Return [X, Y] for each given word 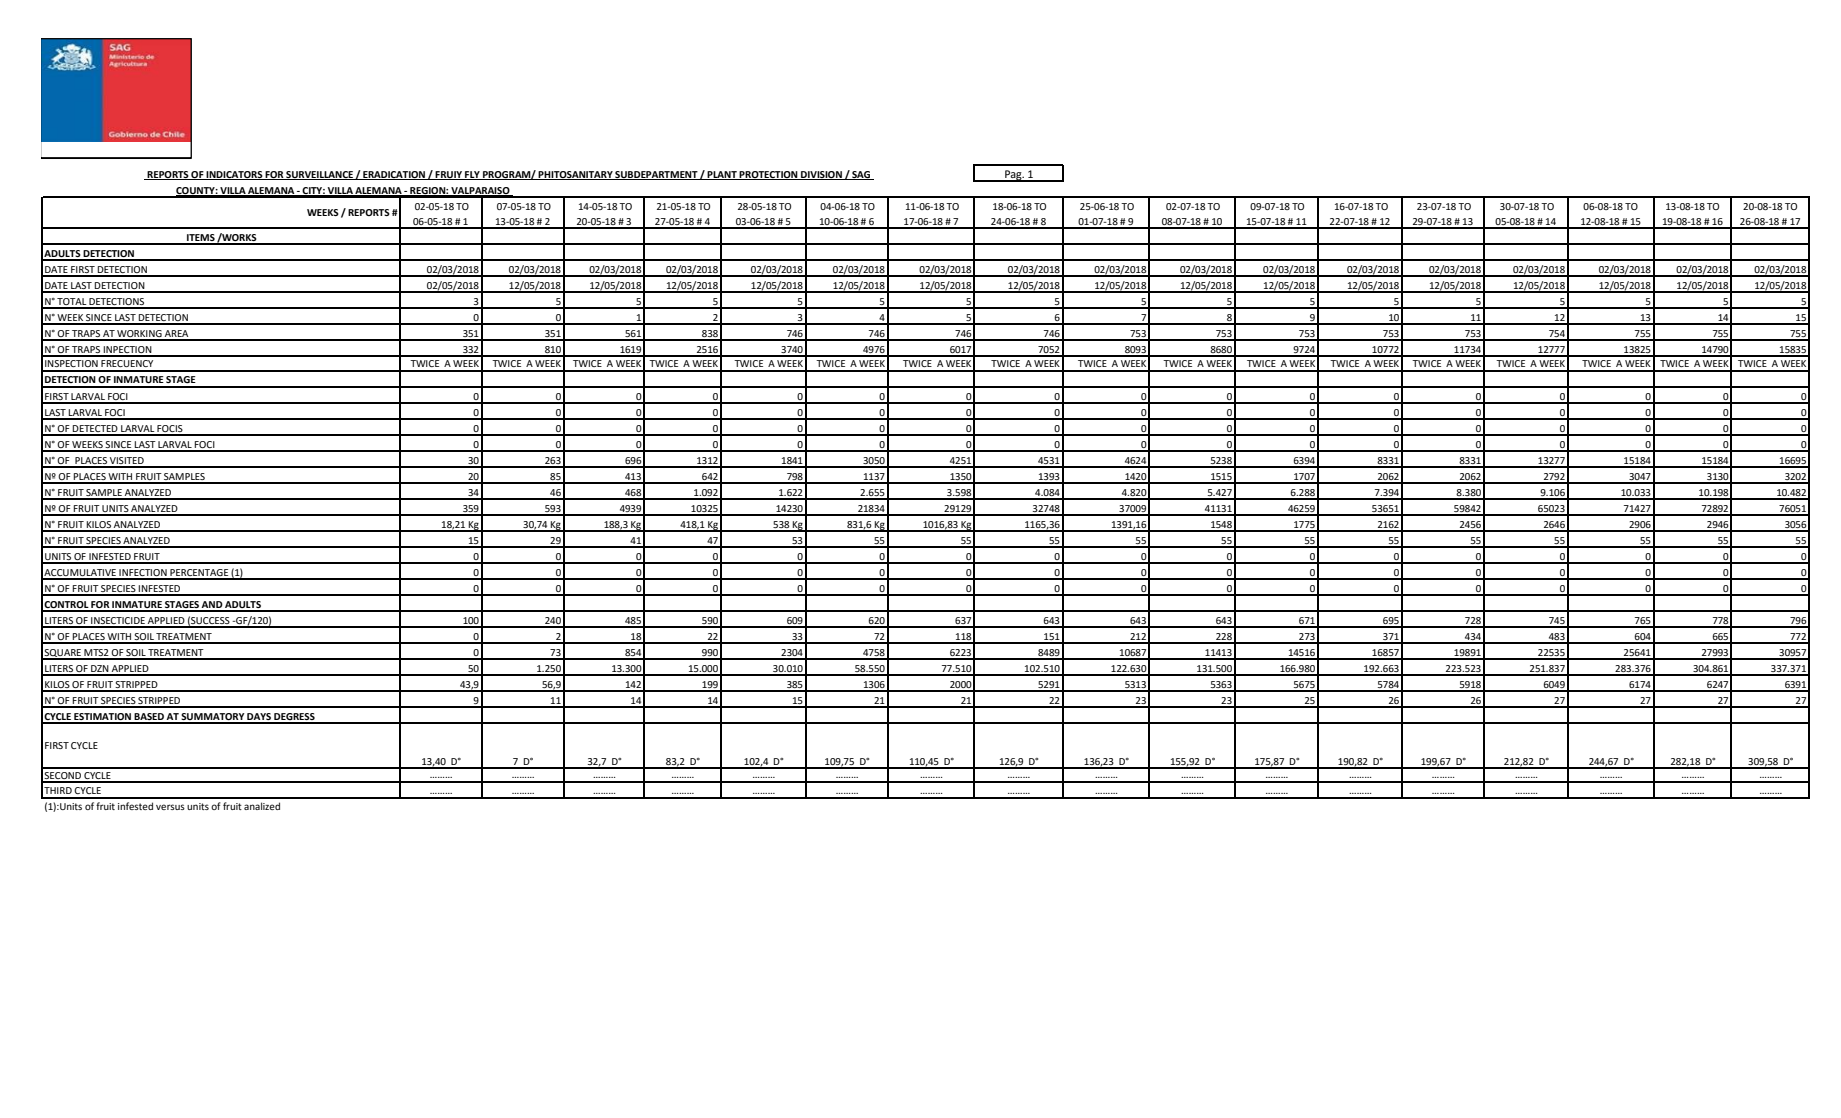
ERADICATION [394, 175]
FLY [472, 175]
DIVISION [821, 175]
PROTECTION [769, 175]
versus [170, 807]
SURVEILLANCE [319, 175]
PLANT [722, 175]
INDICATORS [235, 175]
